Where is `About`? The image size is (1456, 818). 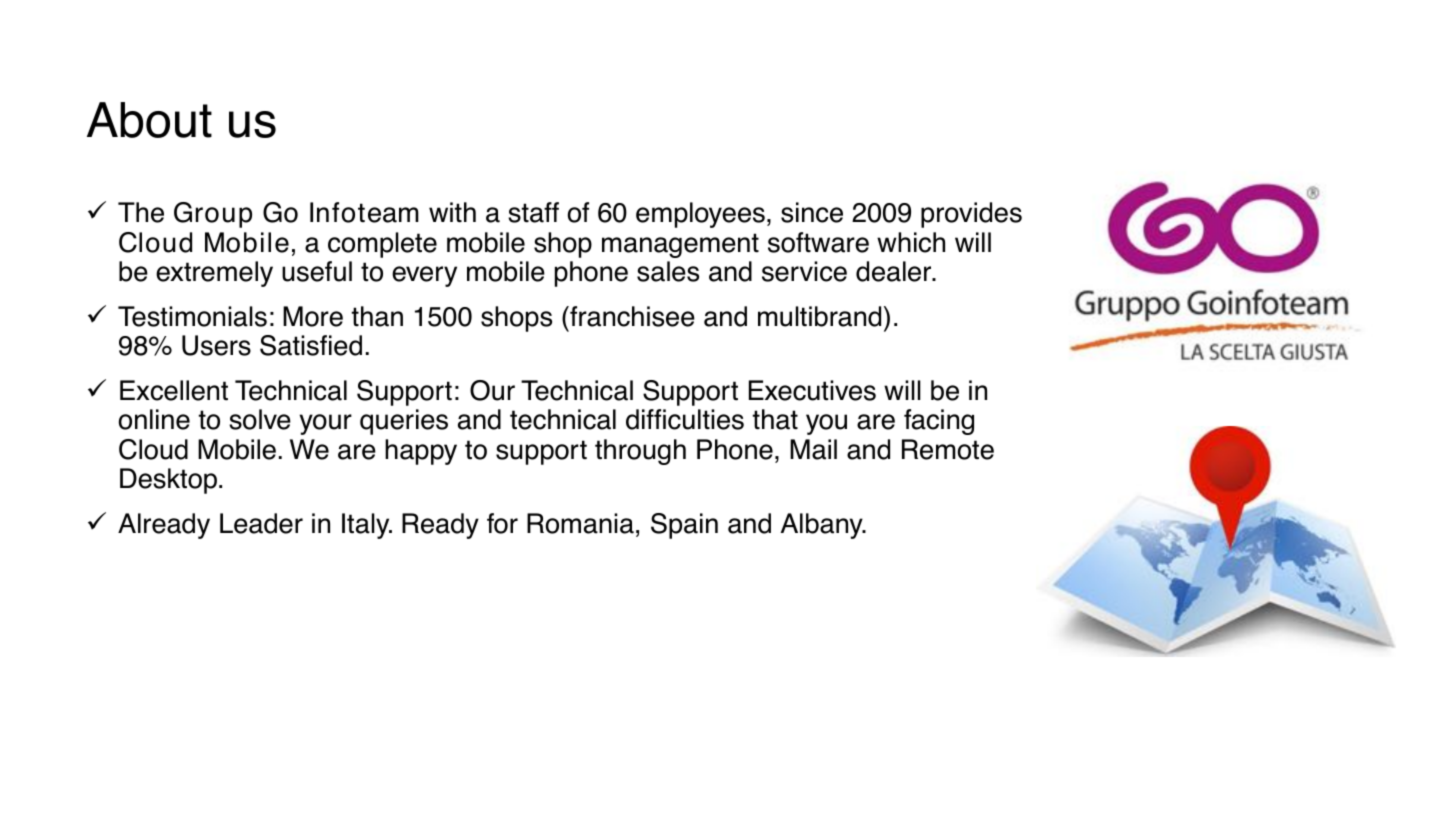 About is located at coordinates (149, 120).
